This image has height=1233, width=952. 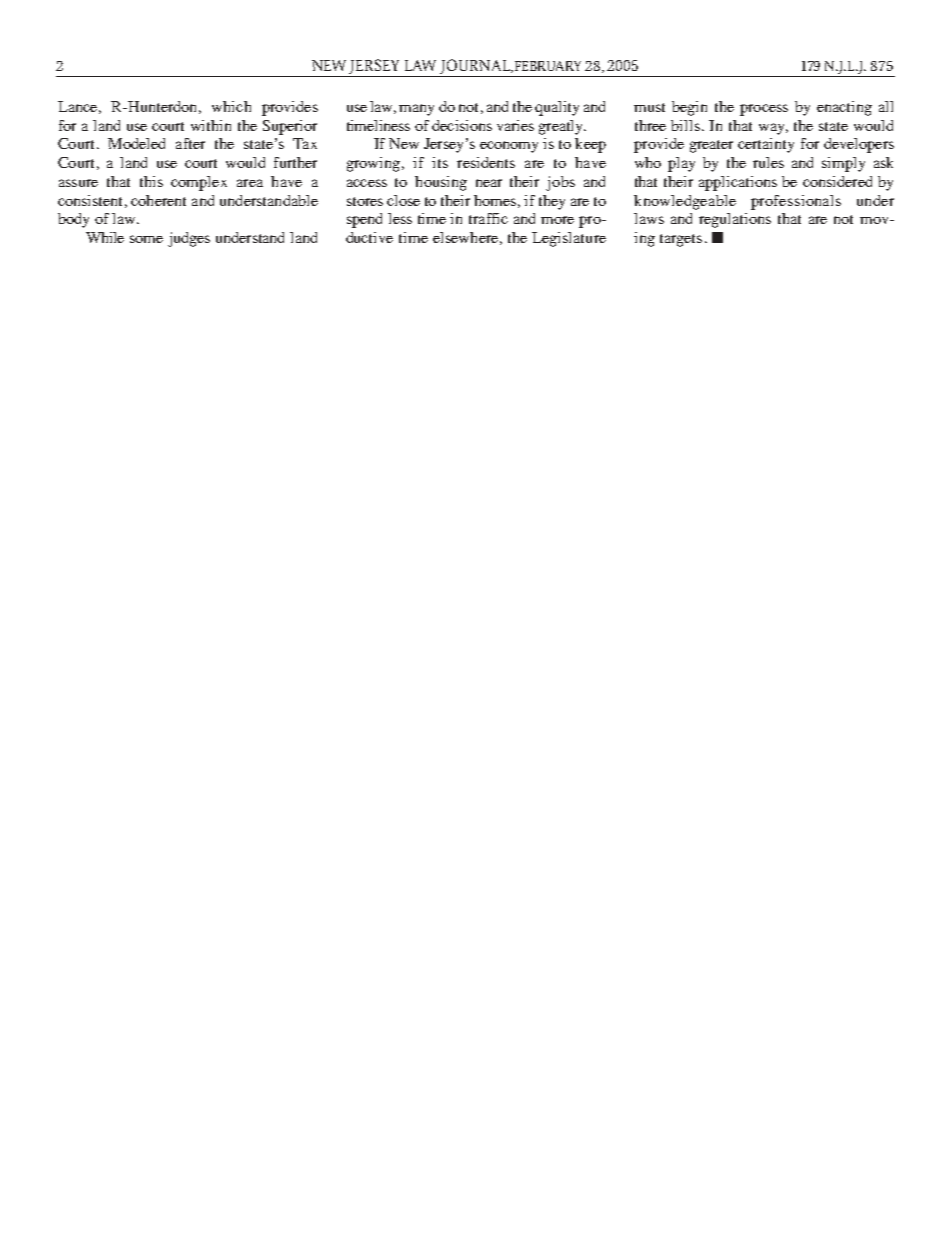 What do you see at coordinates (158, 200) in the image?
I see `coherent` at bounding box center [158, 200].
